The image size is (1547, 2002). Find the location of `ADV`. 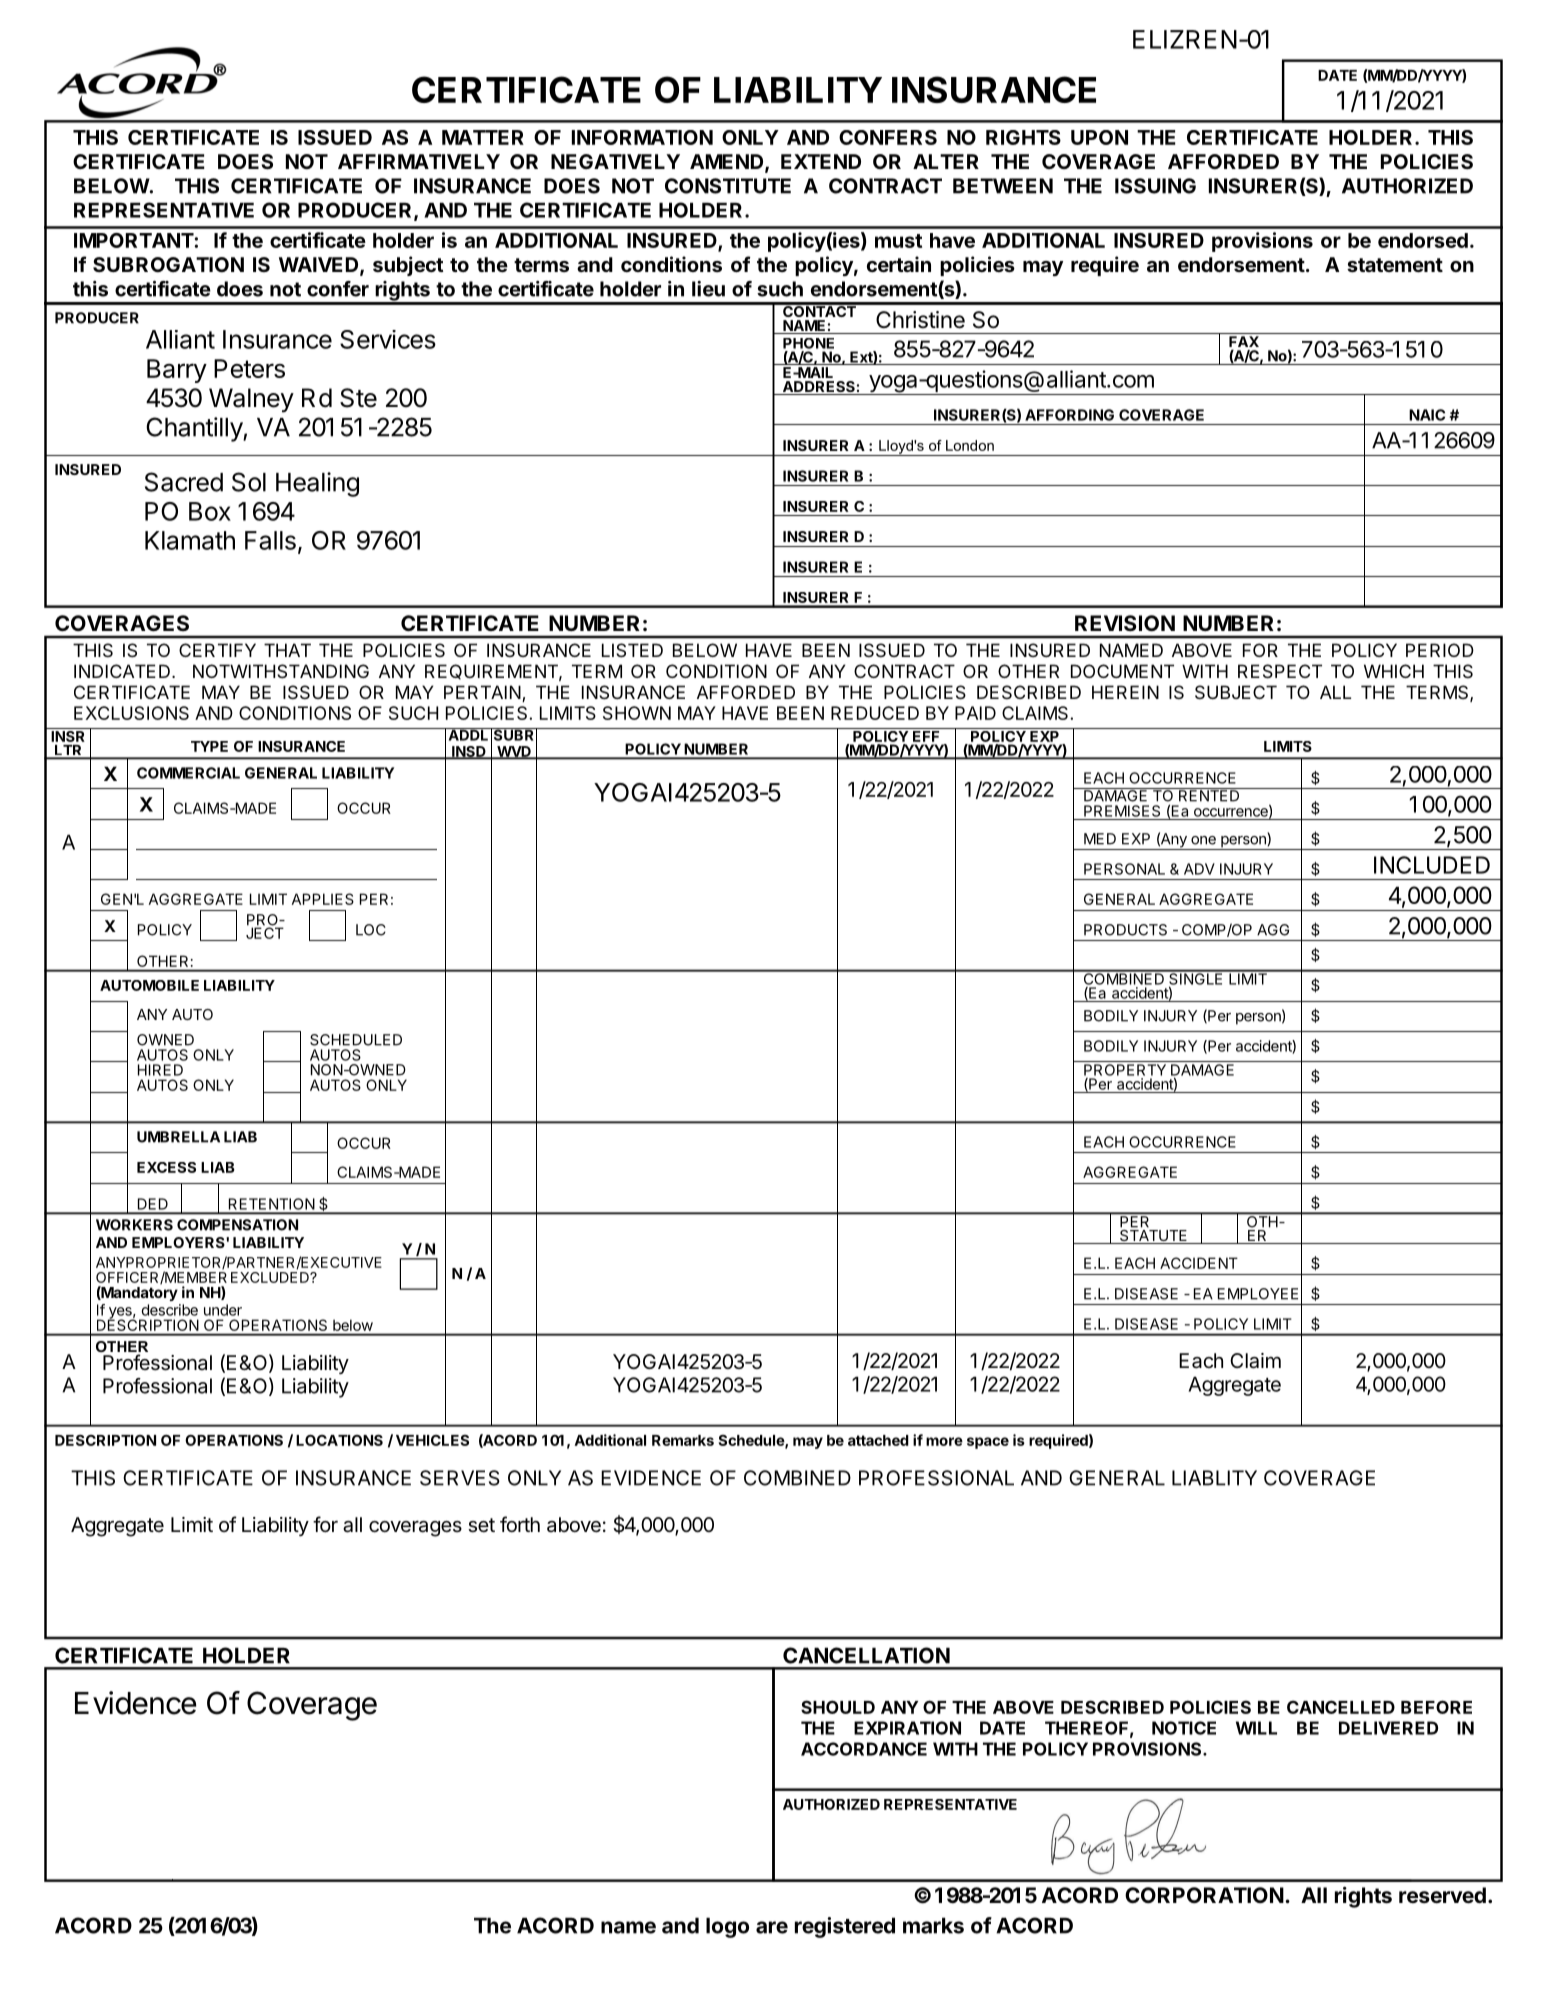

ADV is located at coordinates (1199, 869).
